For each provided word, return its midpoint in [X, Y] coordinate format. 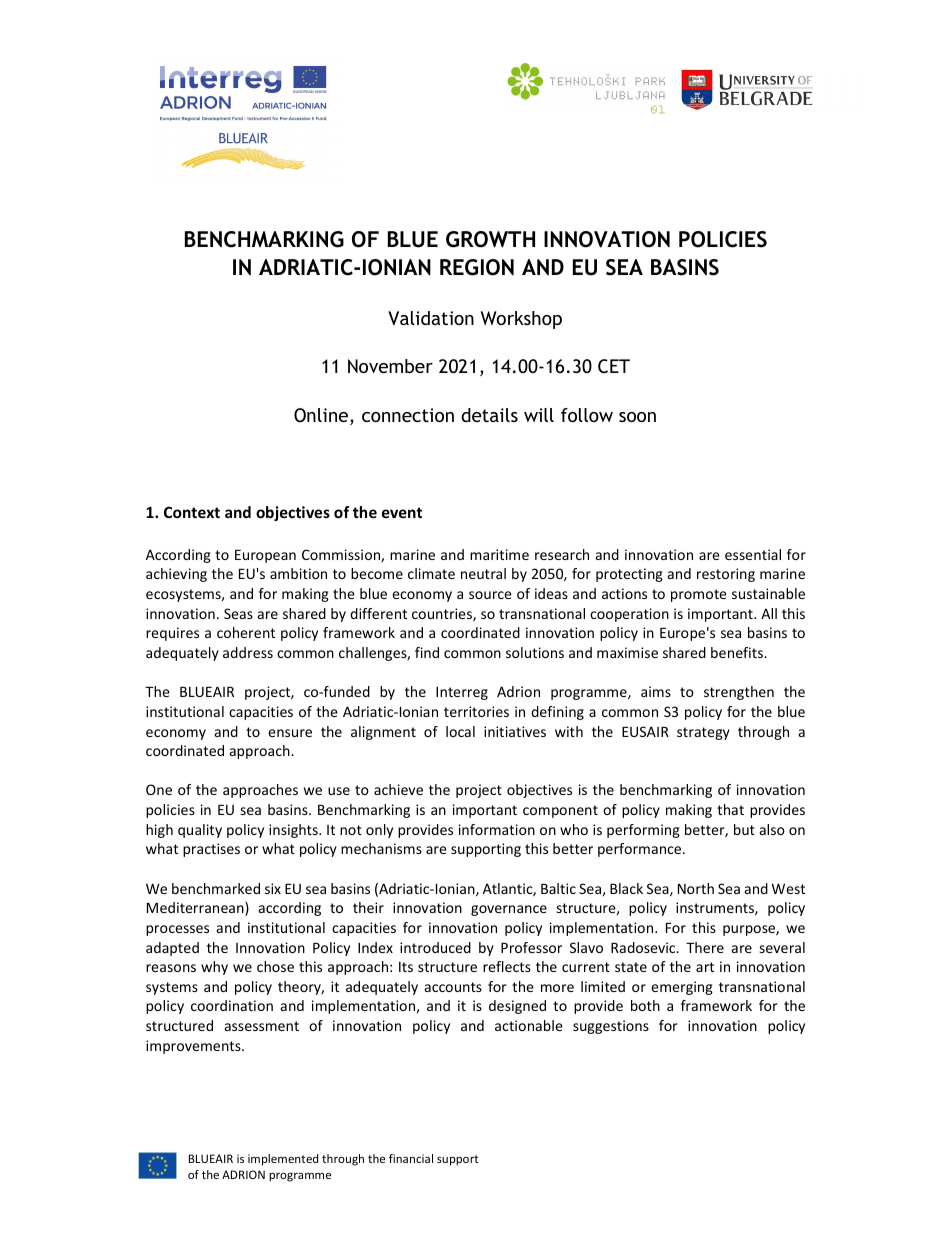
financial [411, 1158]
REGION [477, 267]
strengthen [739, 693]
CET [614, 366]
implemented [283, 1160]
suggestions [611, 1027]
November [390, 366]
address [248, 652]
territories [476, 711]
